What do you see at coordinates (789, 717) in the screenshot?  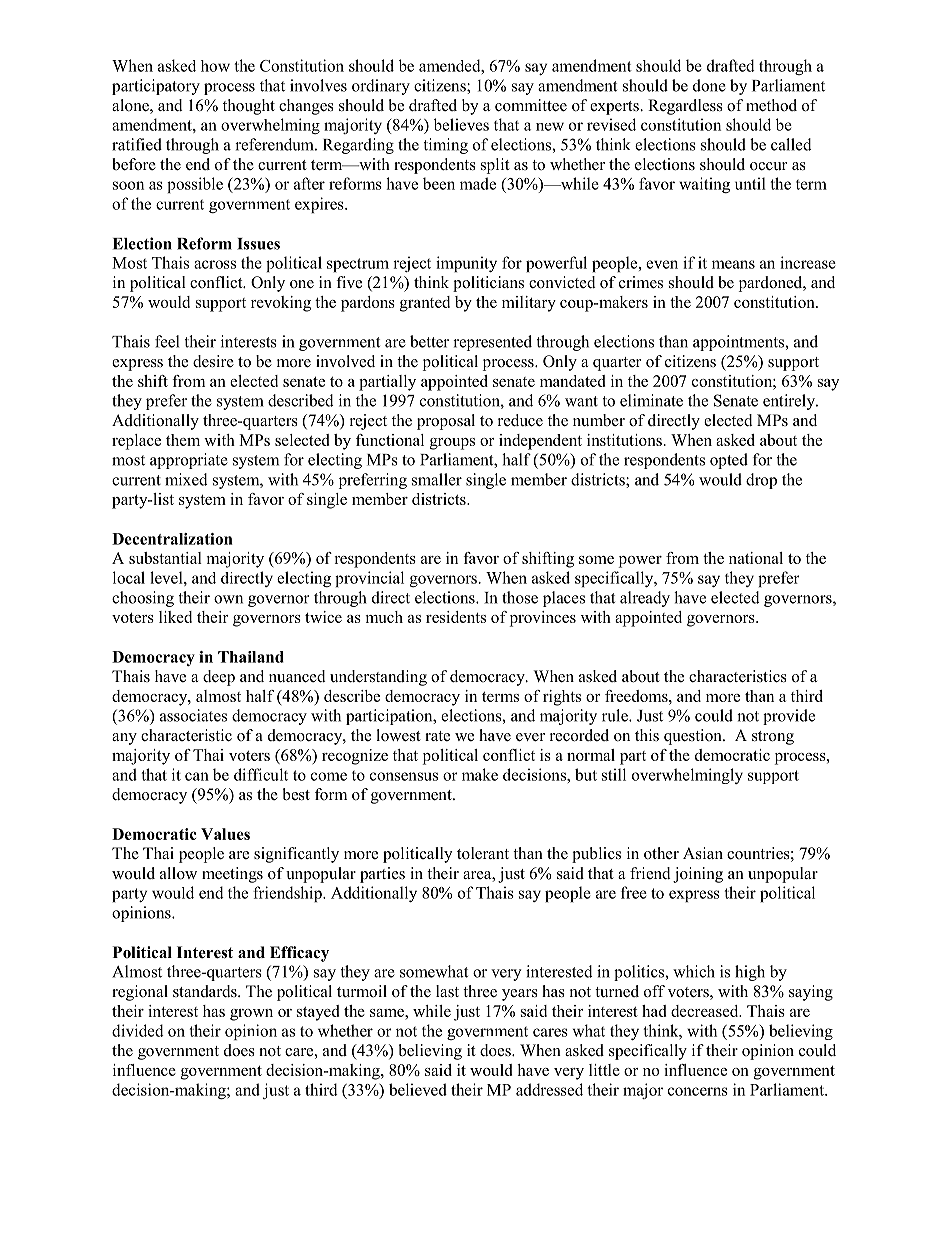 I see `provide` at bounding box center [789, 717].
